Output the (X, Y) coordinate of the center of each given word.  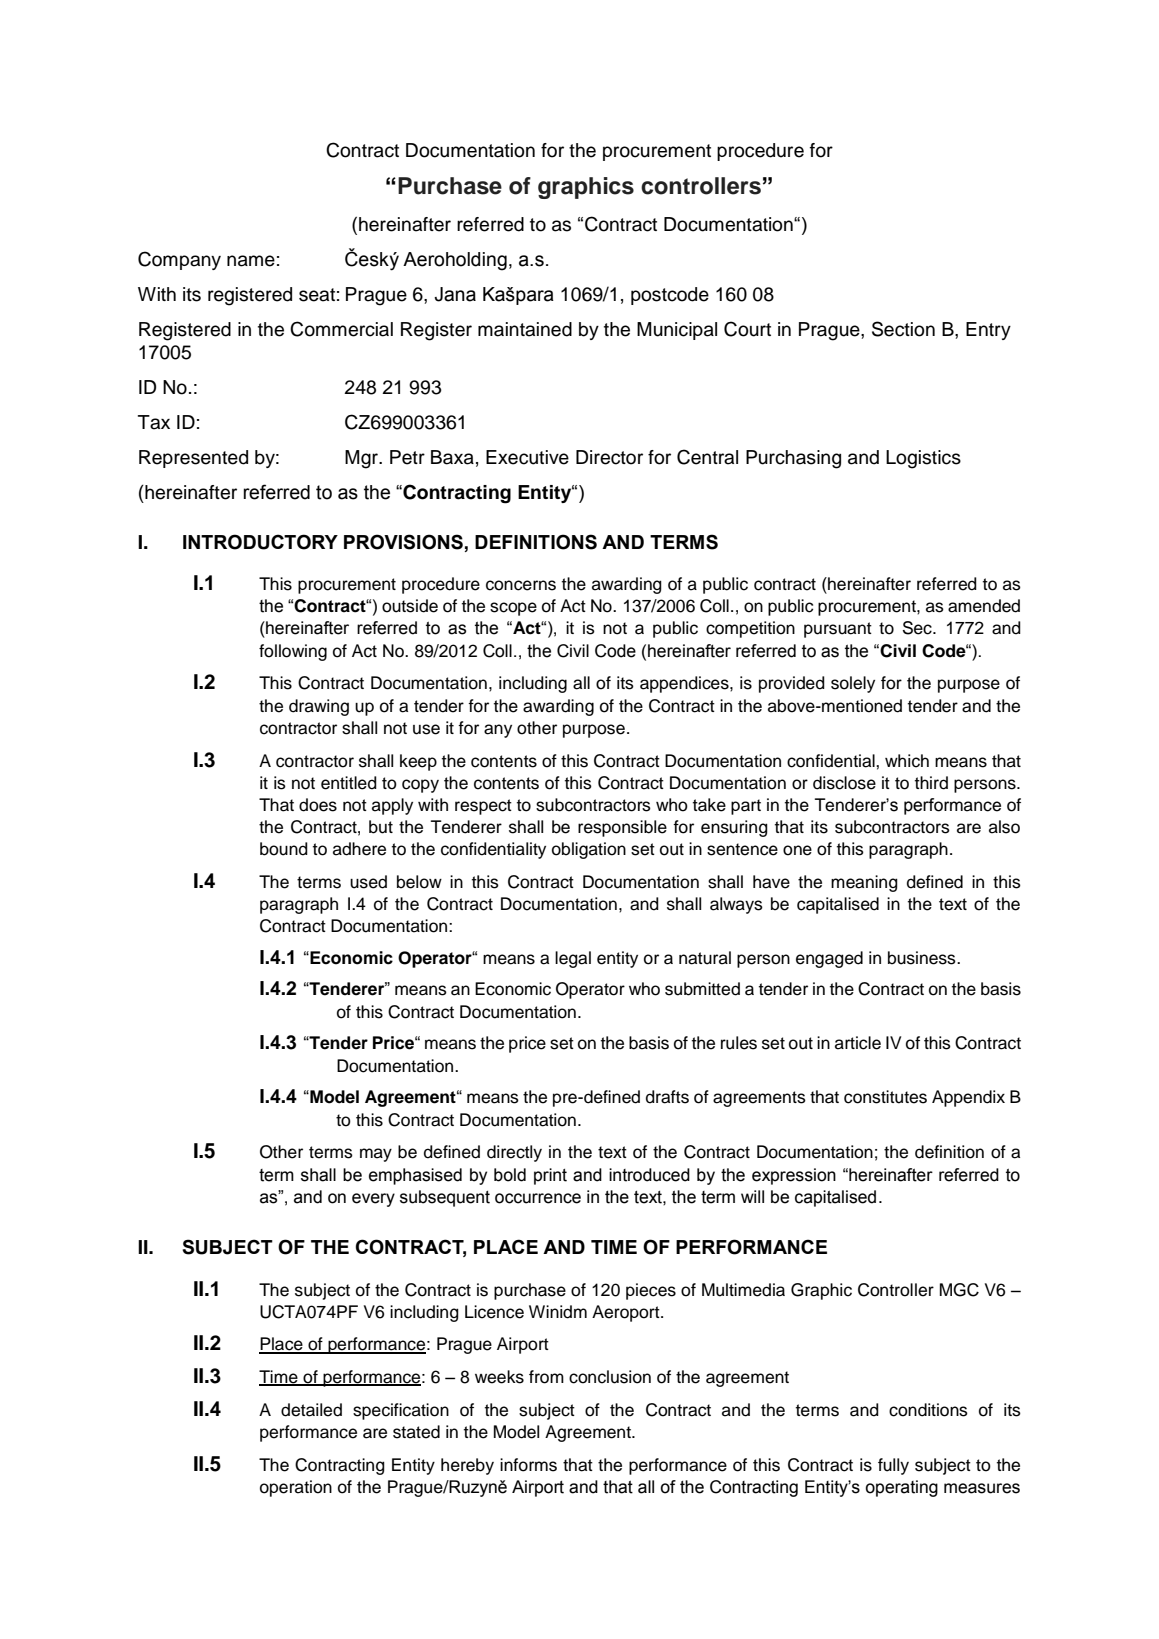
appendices (685, 684)
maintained (525, 329)
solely (853, 684)
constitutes (885, 1097)
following (293, 652)
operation (296, 1488)
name (251, 261)
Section (903, 329)
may (376, 1155)
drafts (667, 1097)
